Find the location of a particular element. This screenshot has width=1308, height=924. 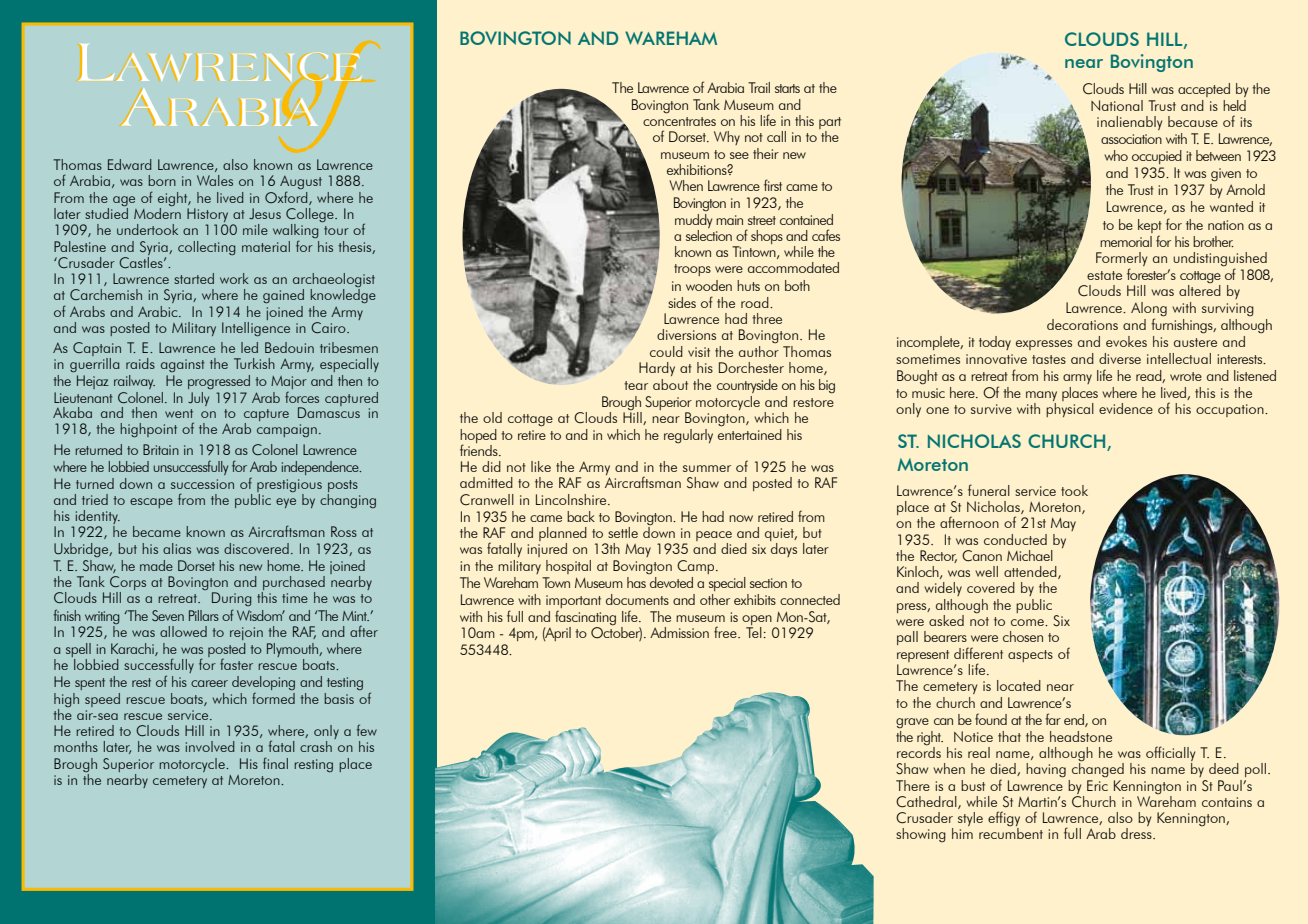

summer is located at coordinates (707, 468).
